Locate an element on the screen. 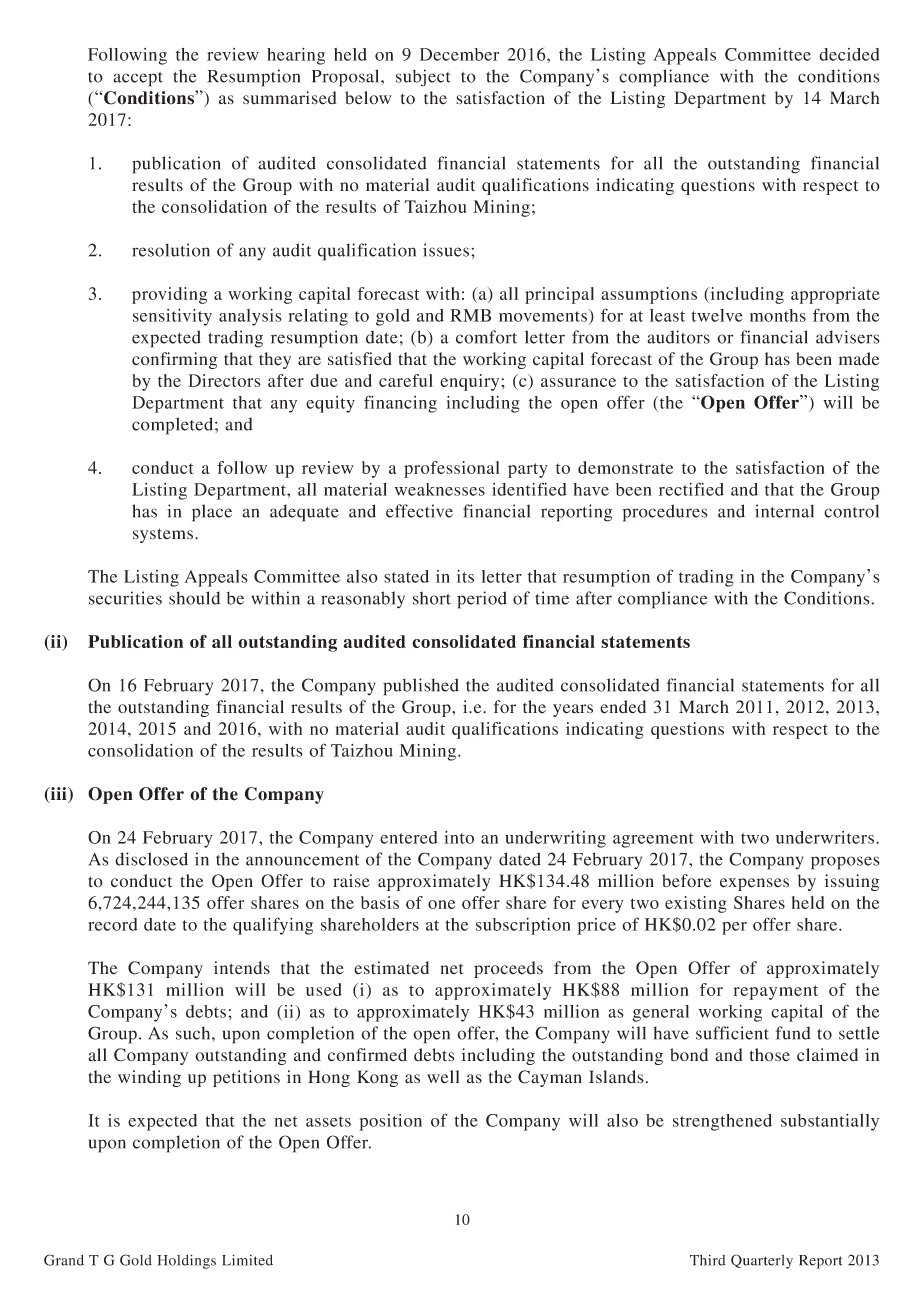  professional is located at coordinates (451, 469).
